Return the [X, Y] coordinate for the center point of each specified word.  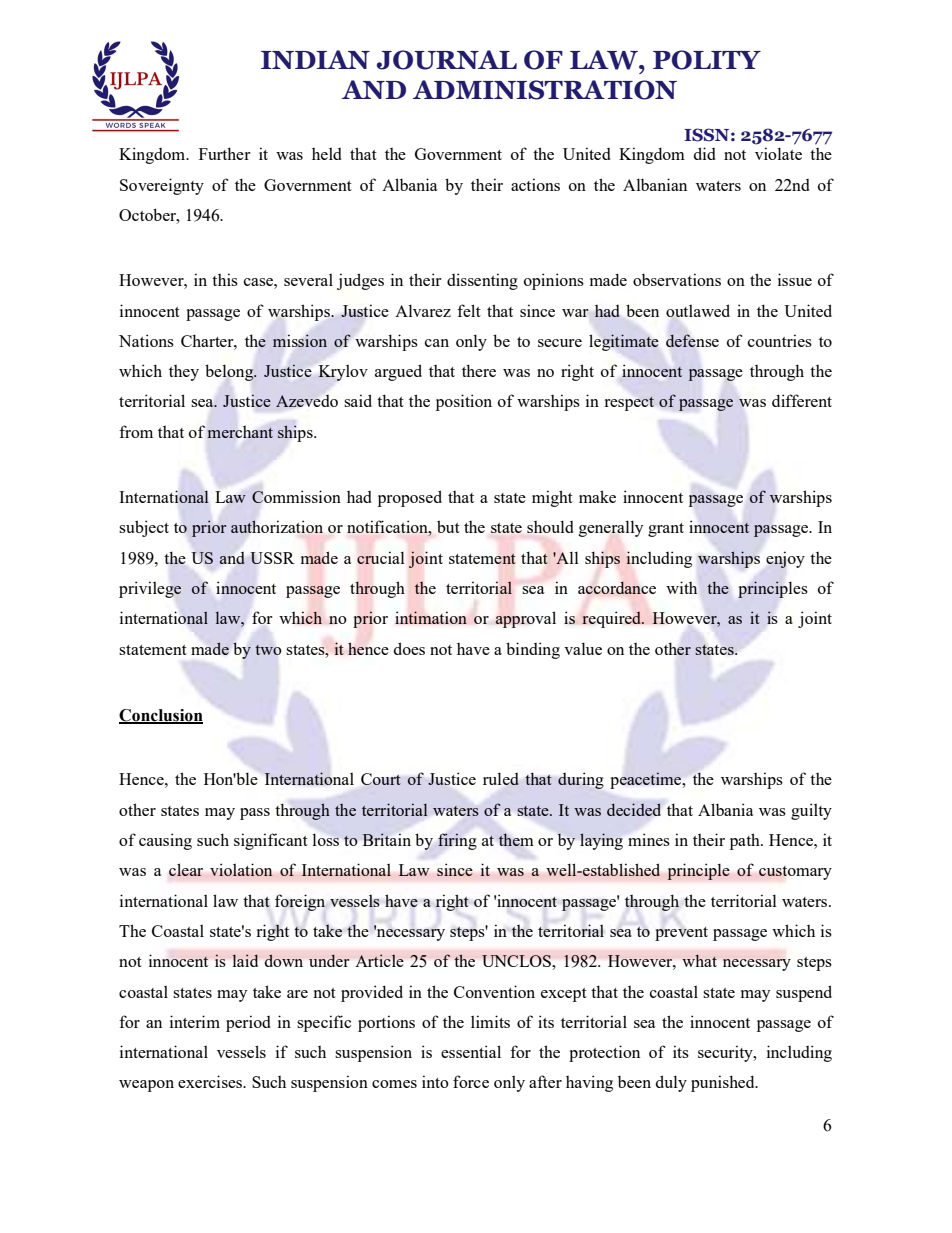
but [448, 526]
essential [471, 1051]
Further [224, 153]
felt [469, 310]
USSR [272, 558]
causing [165, 841]
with [681, 587]
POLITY [707, 60]
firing [457, 841]
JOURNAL [447, 60]
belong [230, 372]
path [746, 841]
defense [692, 340]
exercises [211, 1081]
